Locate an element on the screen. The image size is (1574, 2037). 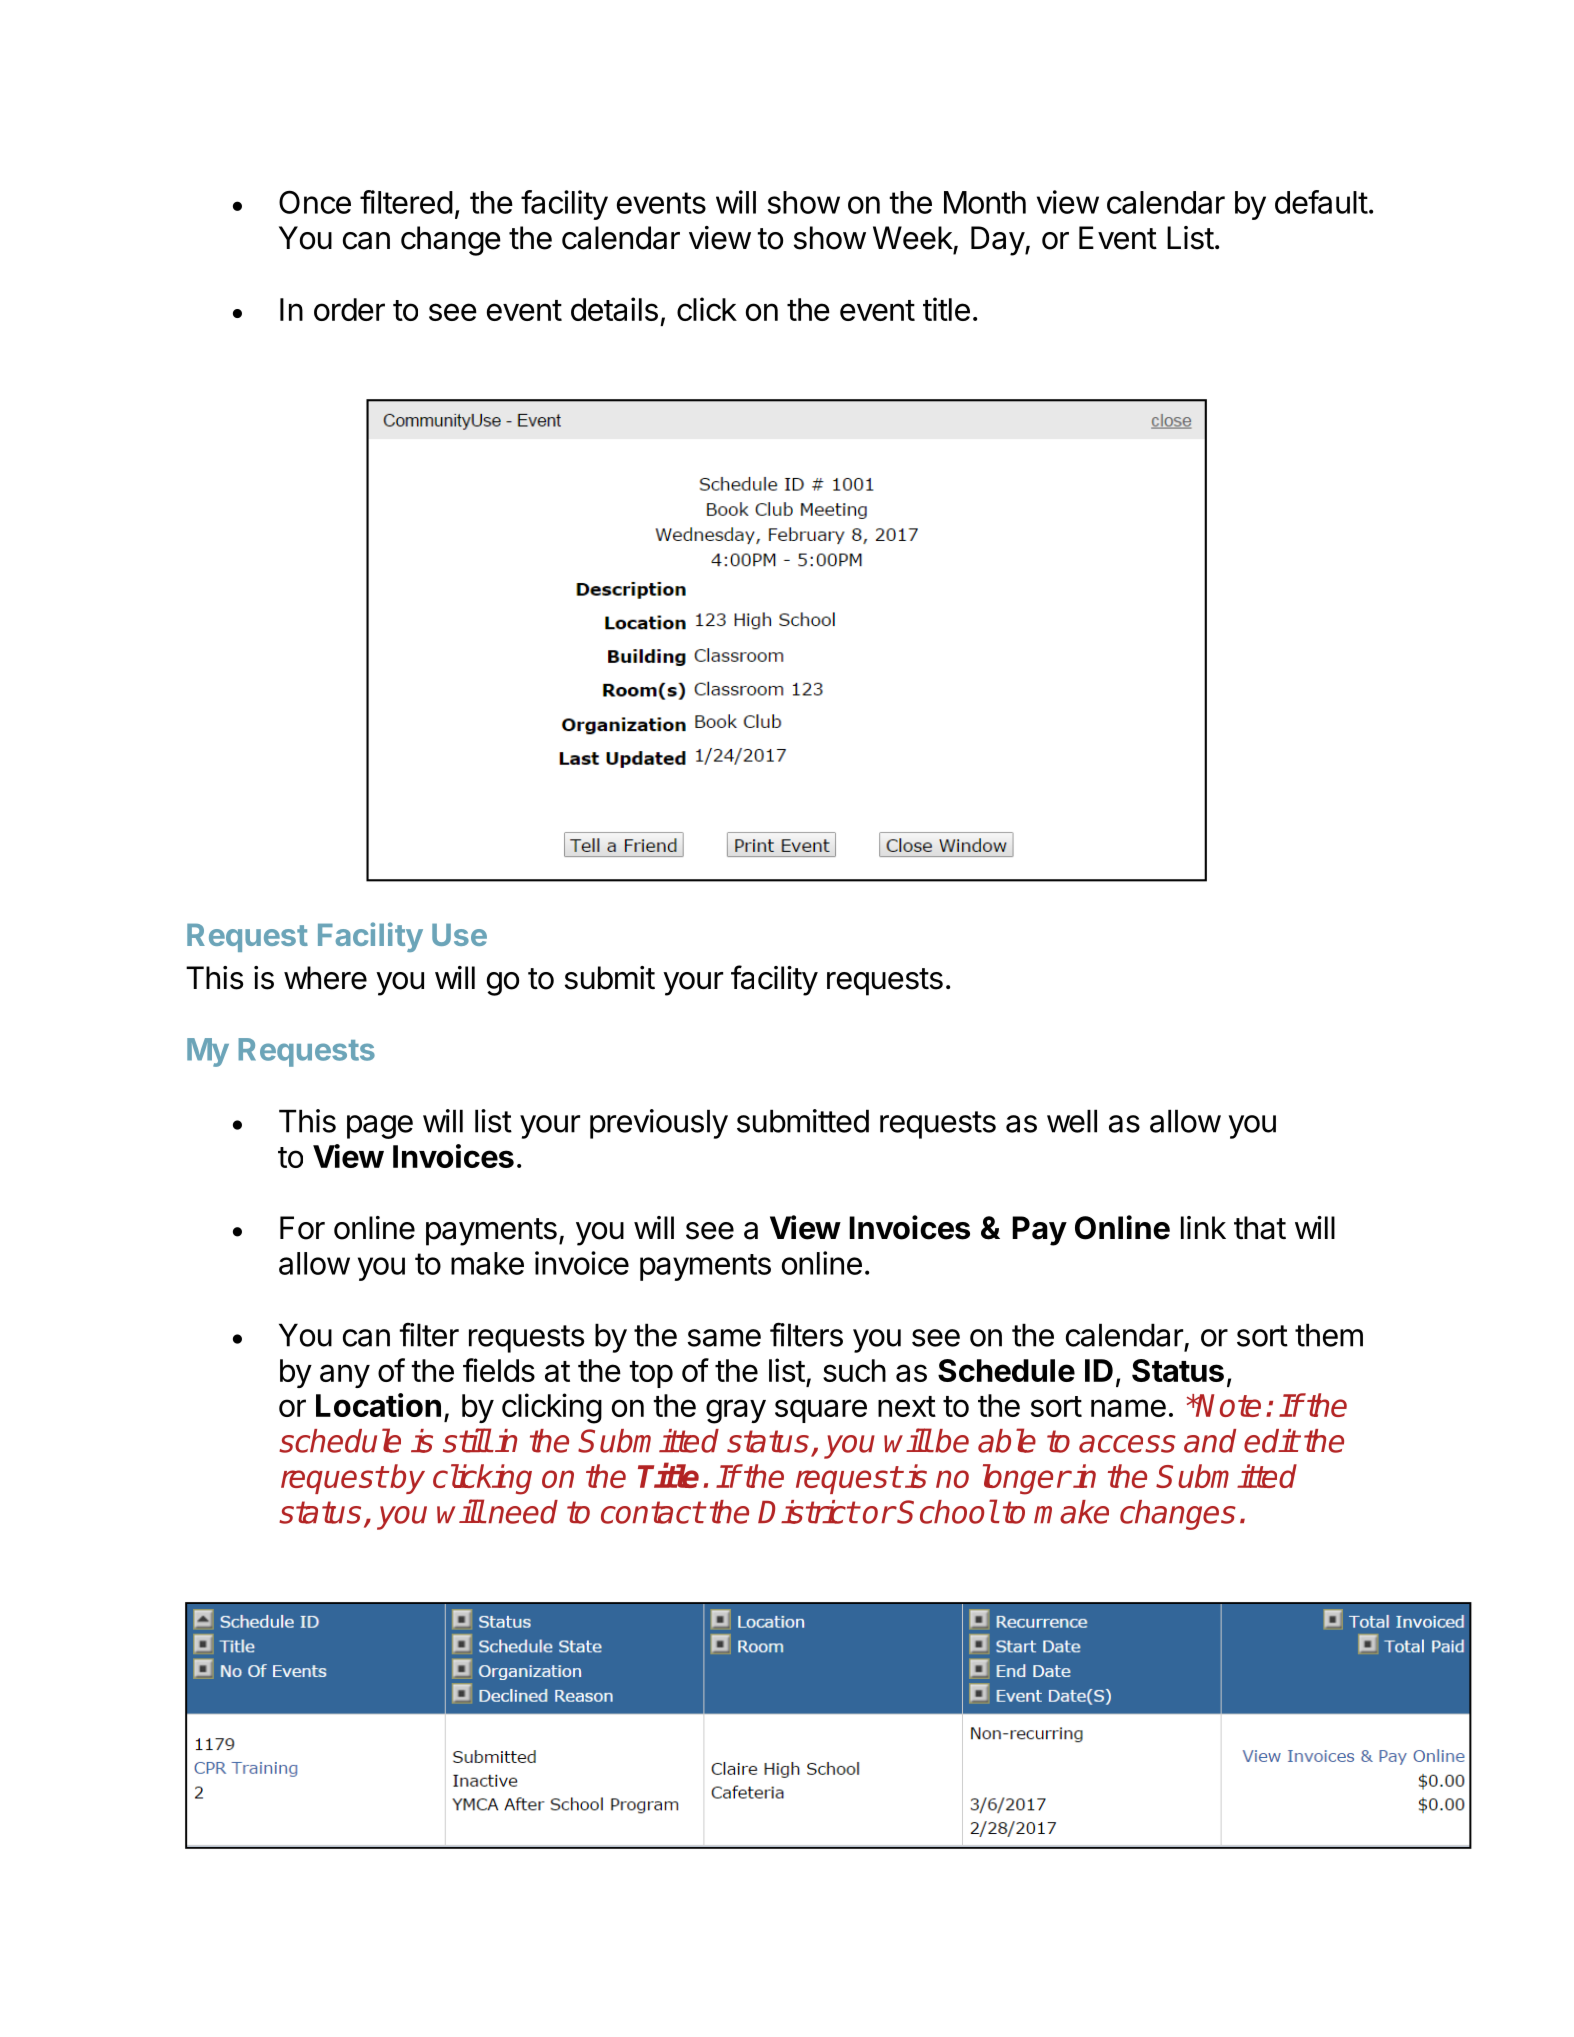
Once is located at coordinates (315, 202).
